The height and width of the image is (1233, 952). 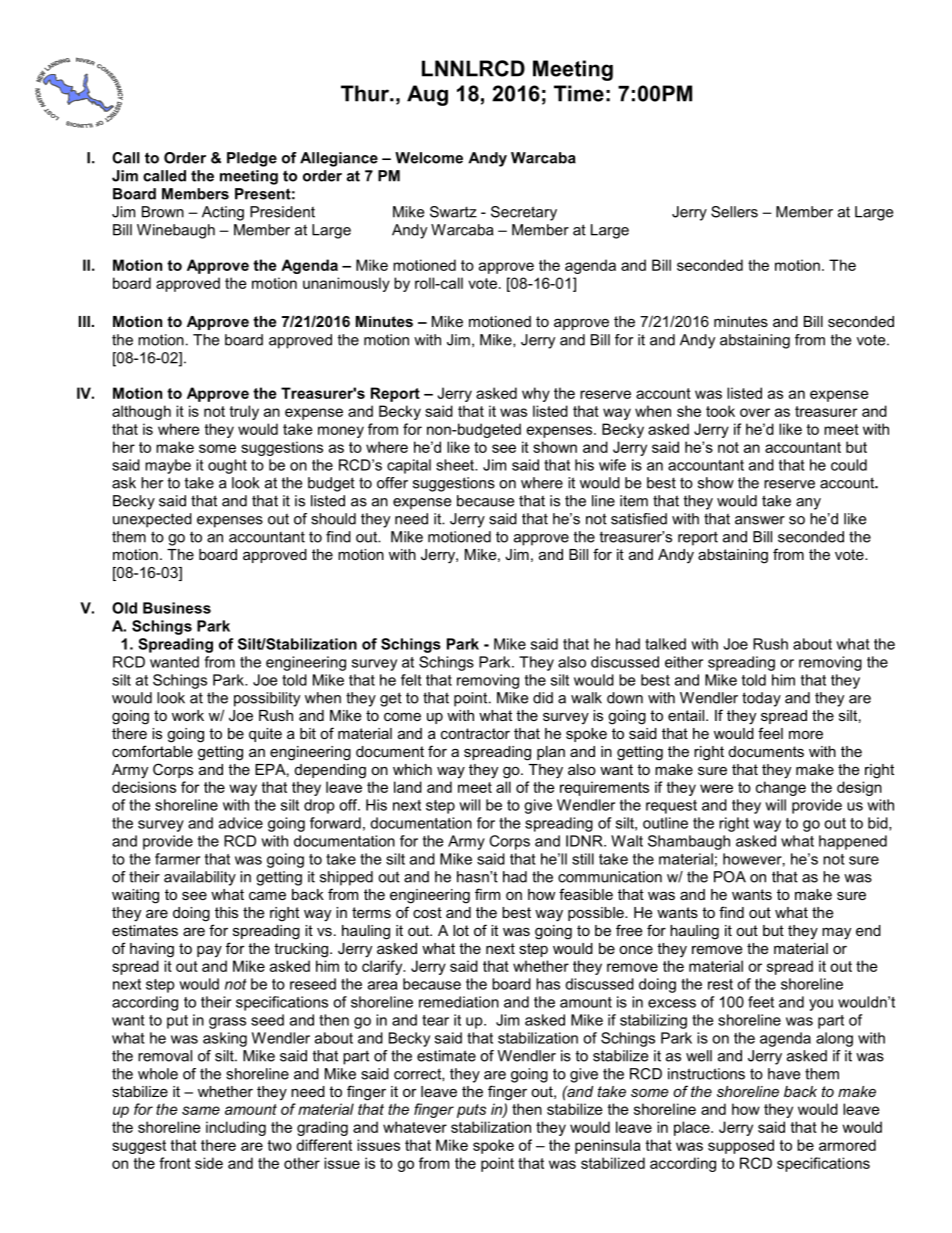 I want to click on lot, so click(x=461, y=930).
